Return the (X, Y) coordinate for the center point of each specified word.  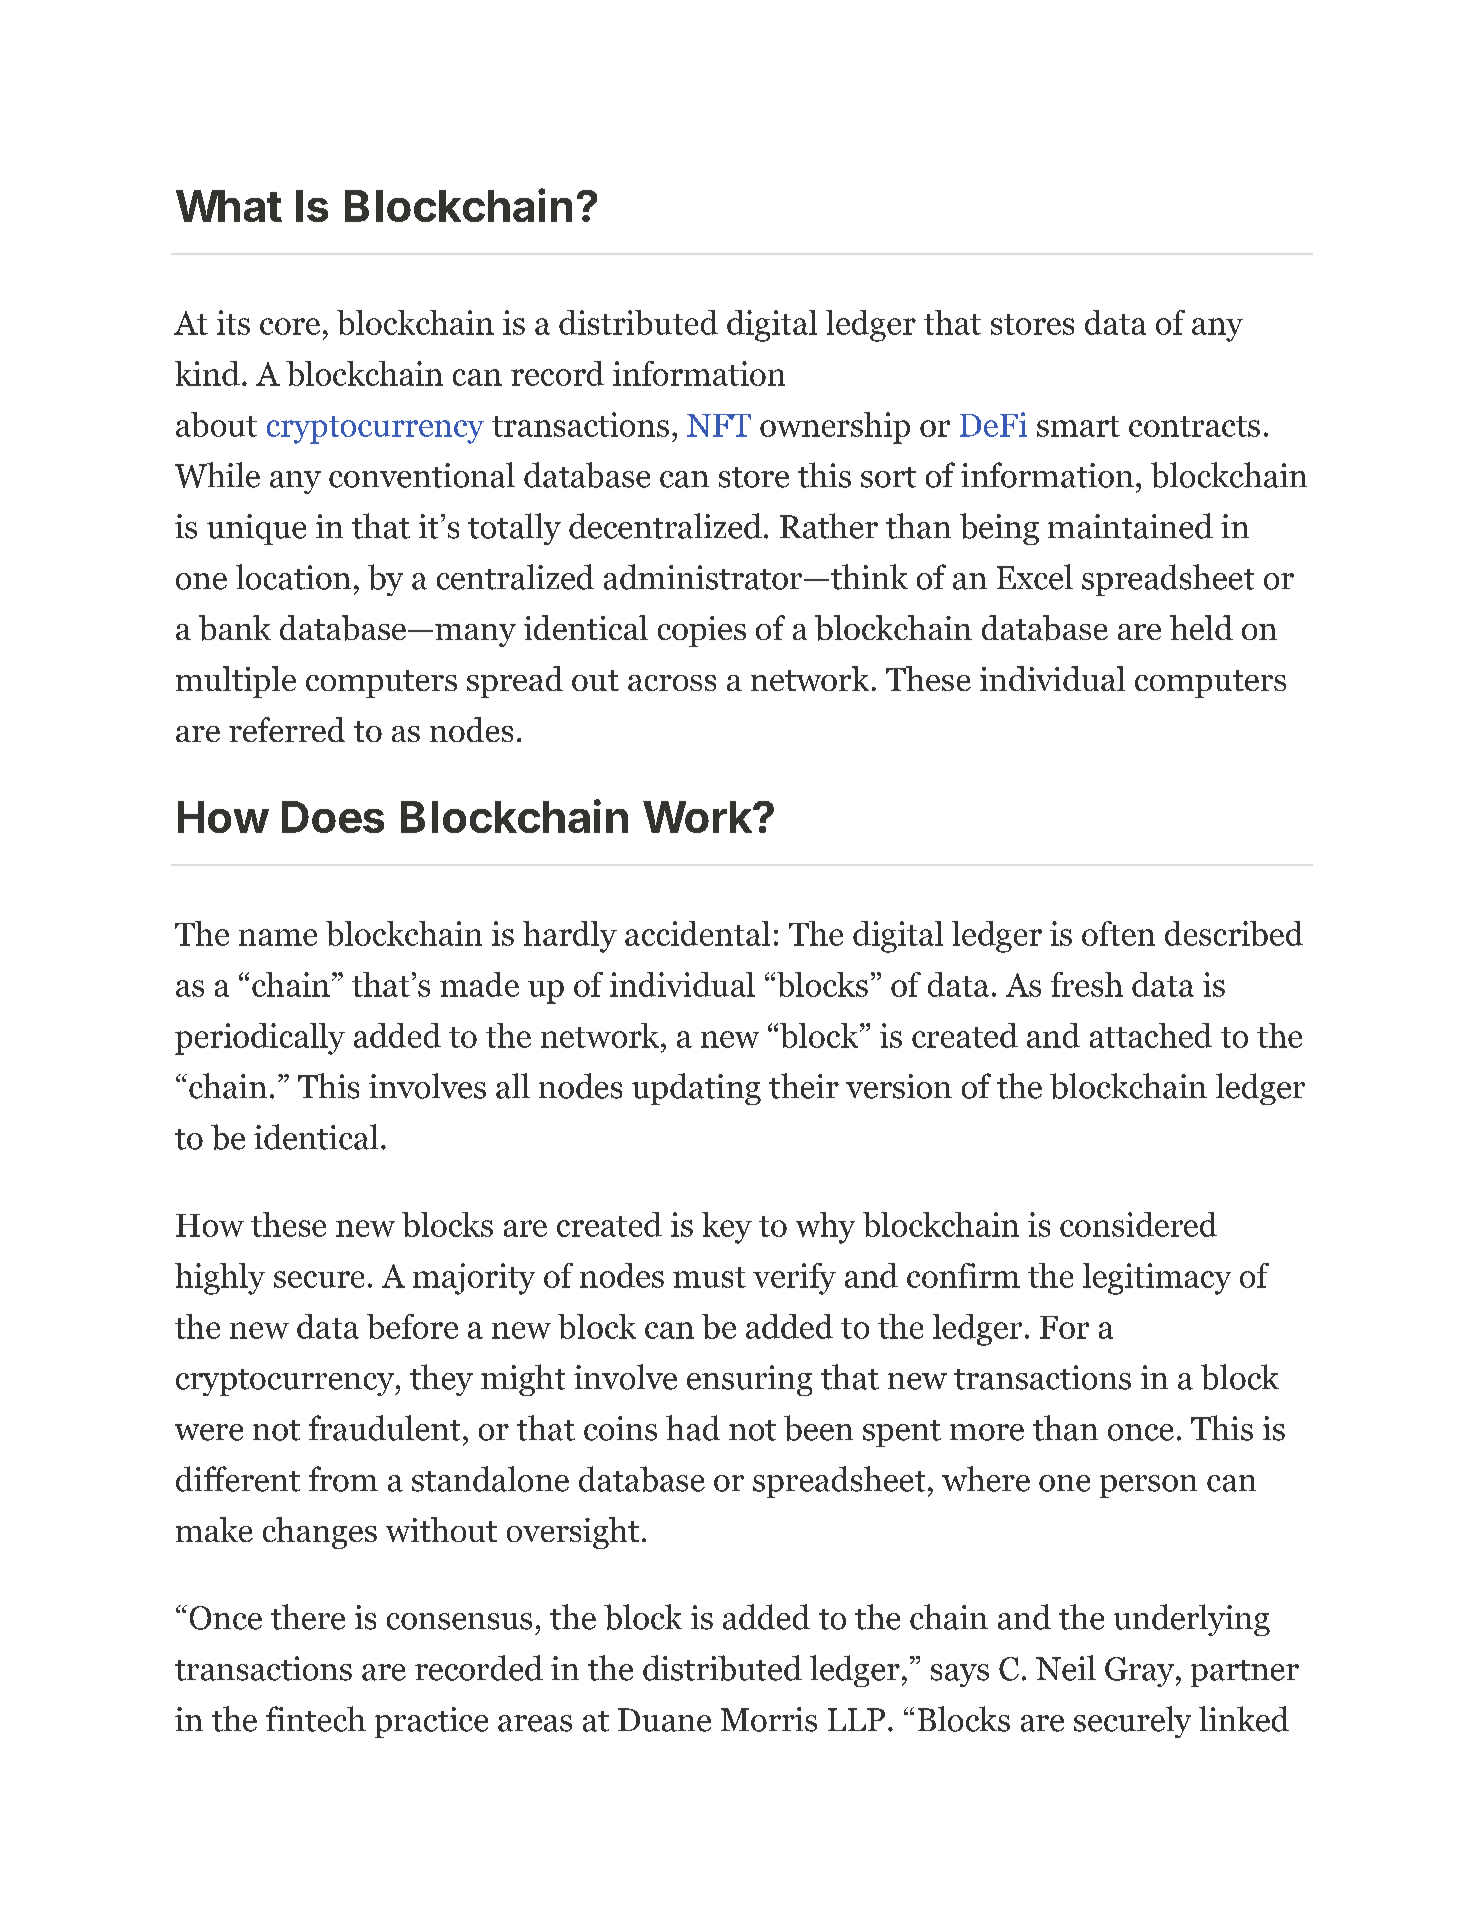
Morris (769, 1719)
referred (287, 729)
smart (1078, 426)
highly (220, 1279)
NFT (719, 425)
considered (1138, 1224)
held (1201, 627)
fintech (316, 1719)
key (727, 1228)
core (290, 326)
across (672, 683)
